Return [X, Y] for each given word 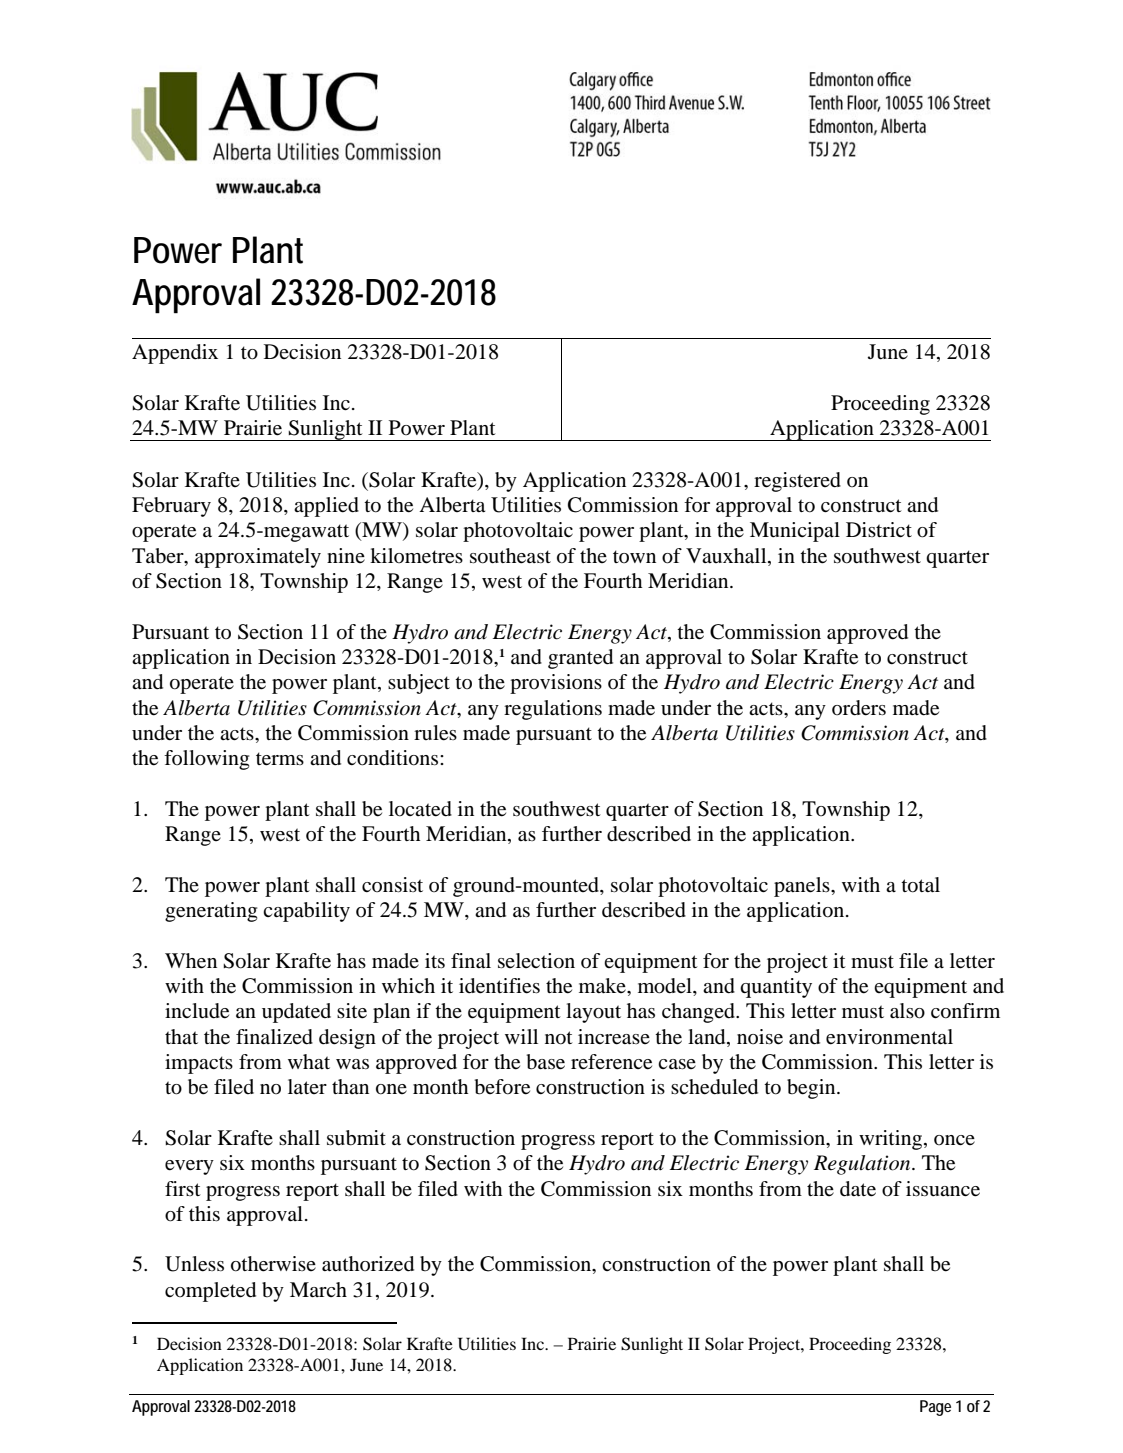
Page [935, 1408]
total [920, 885]
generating [211, 912]
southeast [510, 556]
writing [892, 1140]
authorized [368, 1264]
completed [210, 1292]
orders [859, 708]
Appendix [175, 354]
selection [536, 961]
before [502, 1087]
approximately [258, 558]
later [307, 1086]
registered [797, 482]
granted [580, 659]
